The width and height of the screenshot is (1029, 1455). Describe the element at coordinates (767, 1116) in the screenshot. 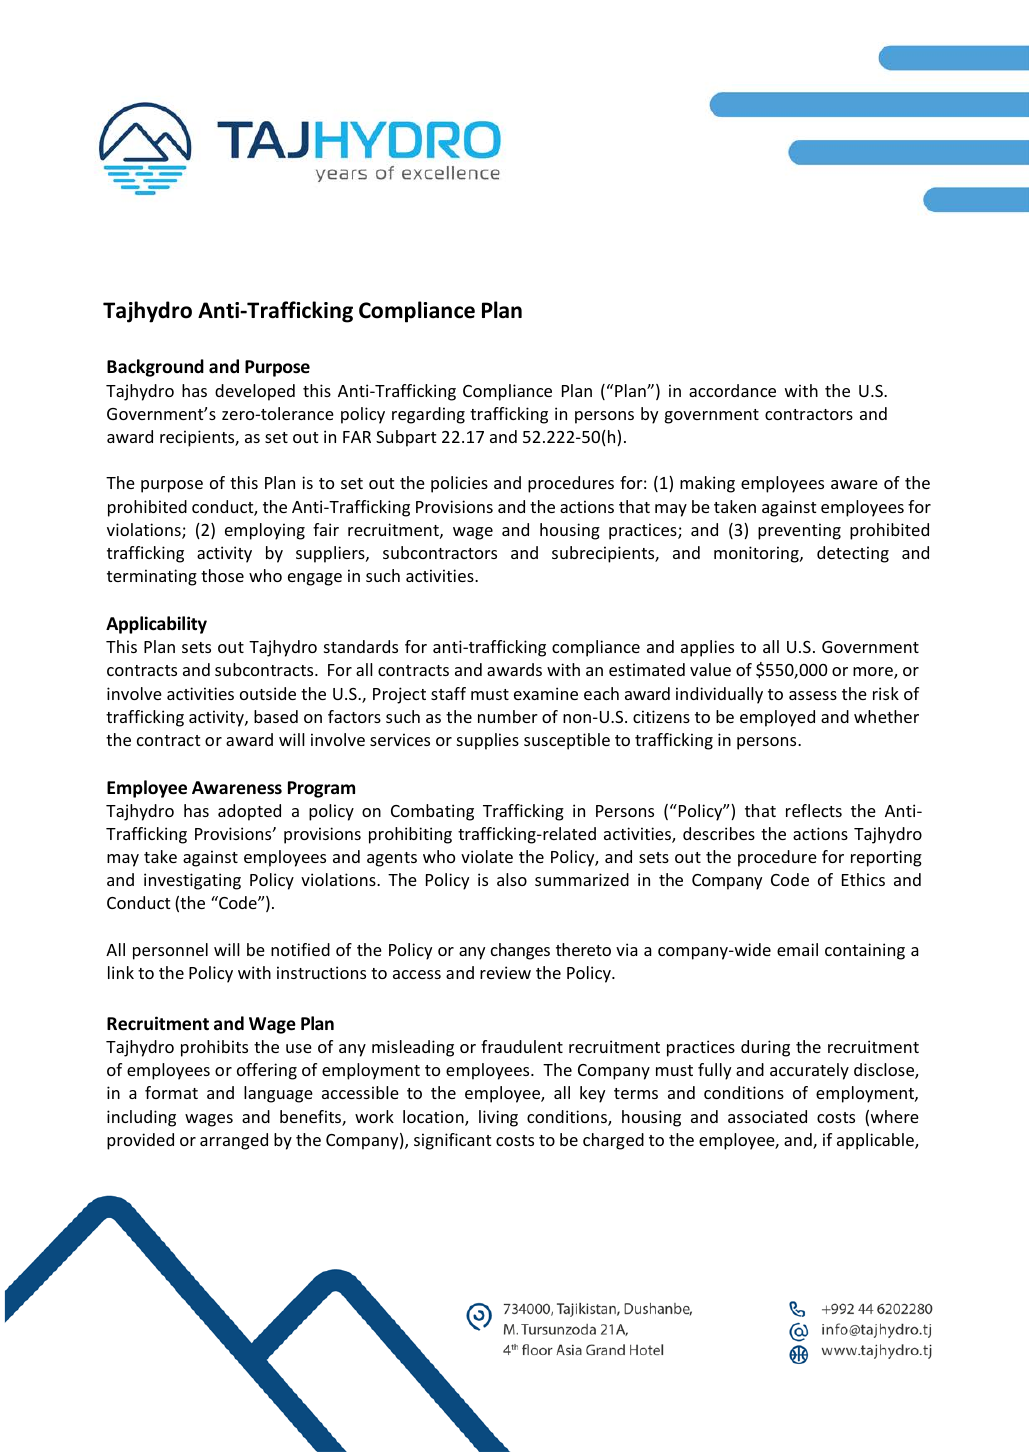

I see `associated` at that location.
